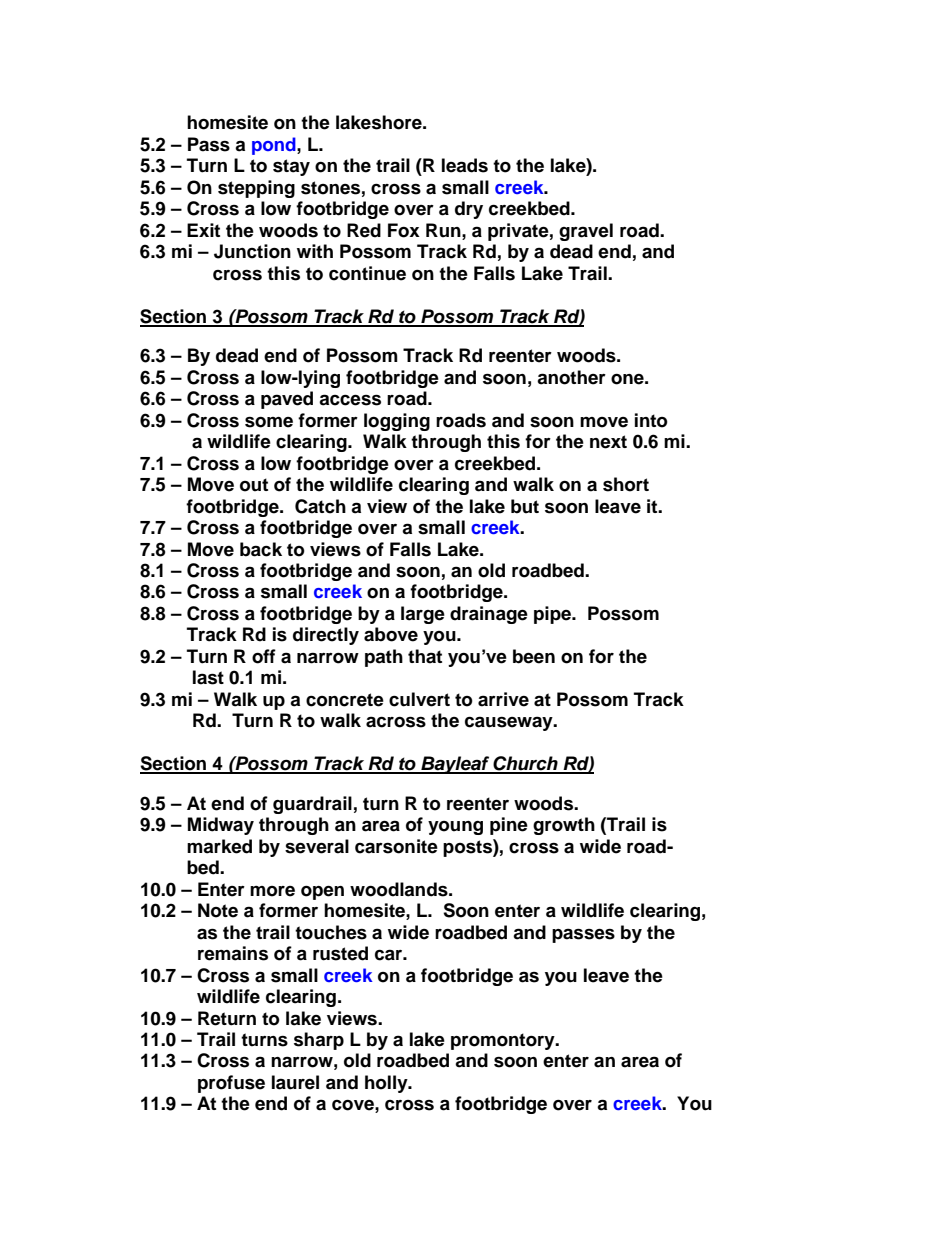 This screenshot has width=952, height=1233. What do you see at coordinates (404, 230) in the screenshot?
I see `Fox` at bounding box center [404, 230].
